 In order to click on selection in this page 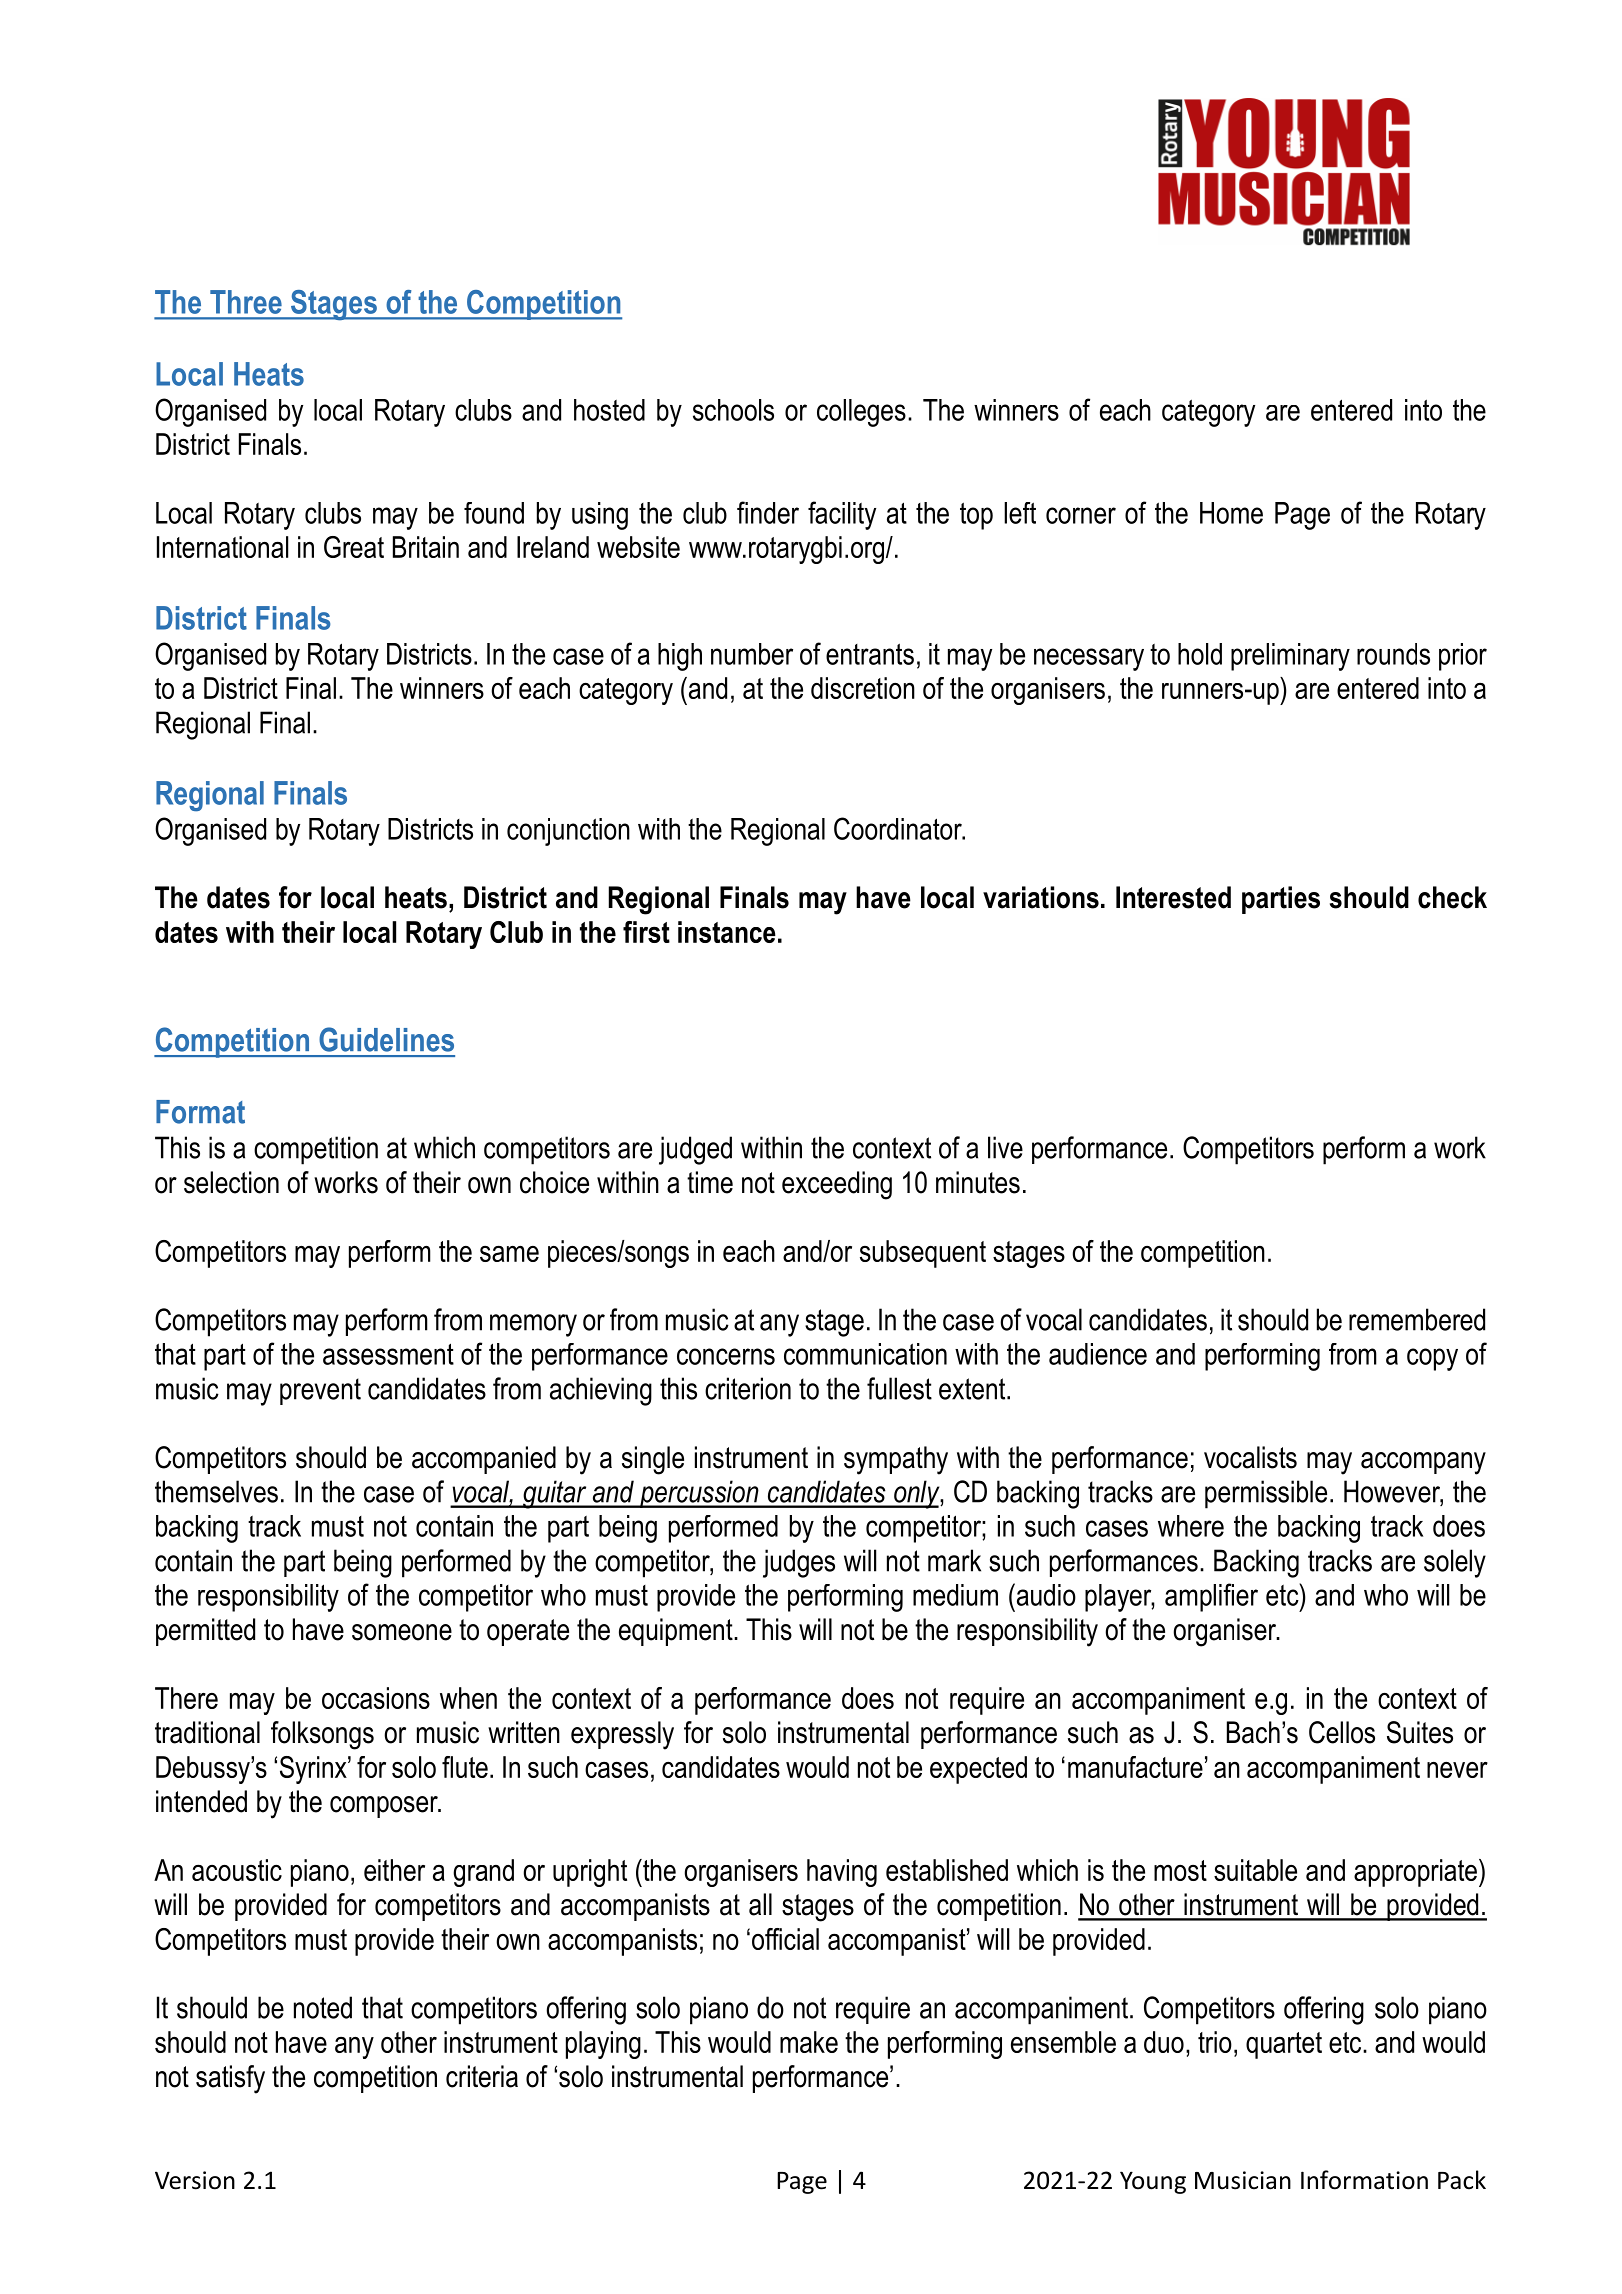, I will do `click(231, 1182)`.
